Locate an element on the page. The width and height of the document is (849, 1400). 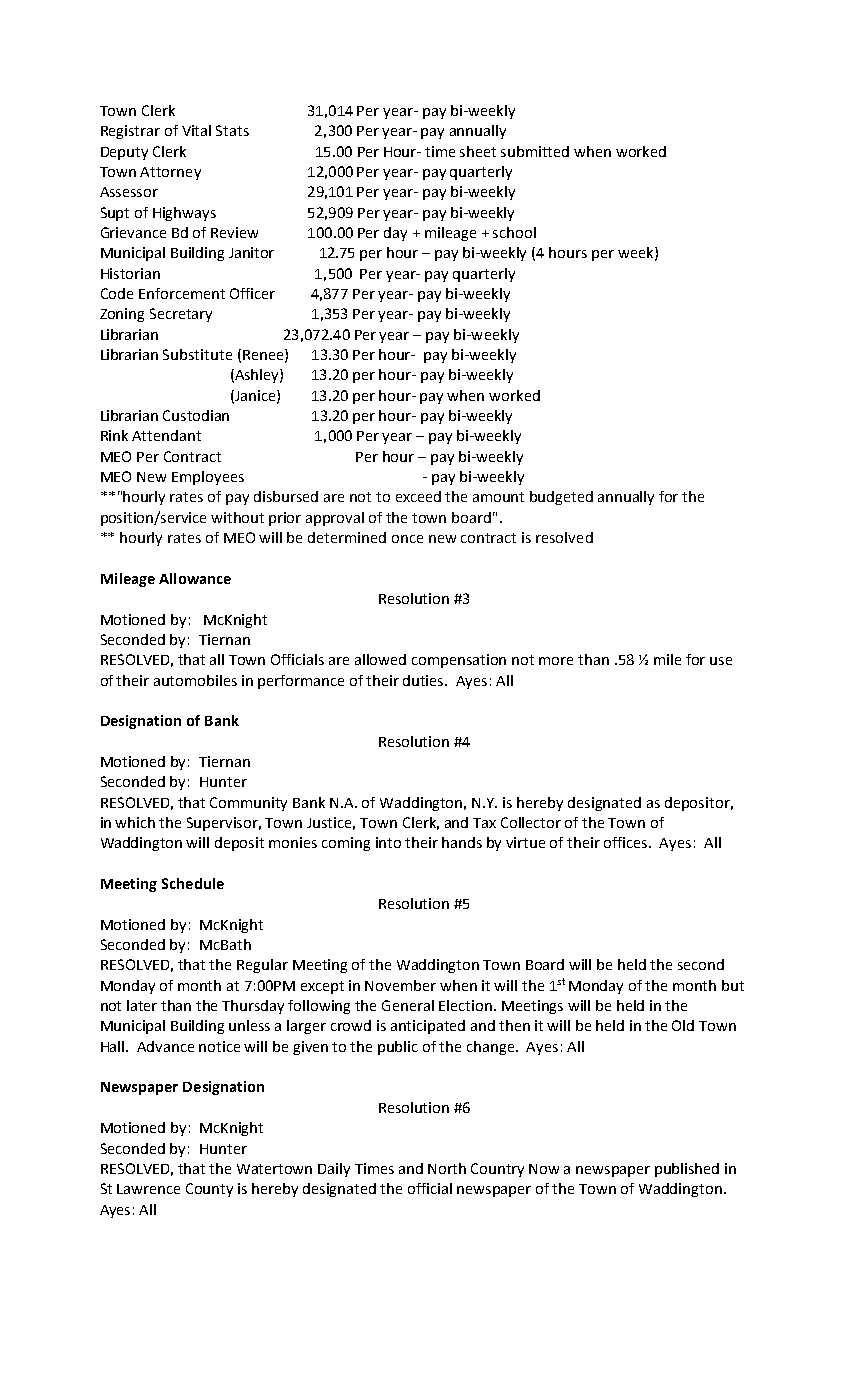
Attorney is located at coordinates (170, 173).
